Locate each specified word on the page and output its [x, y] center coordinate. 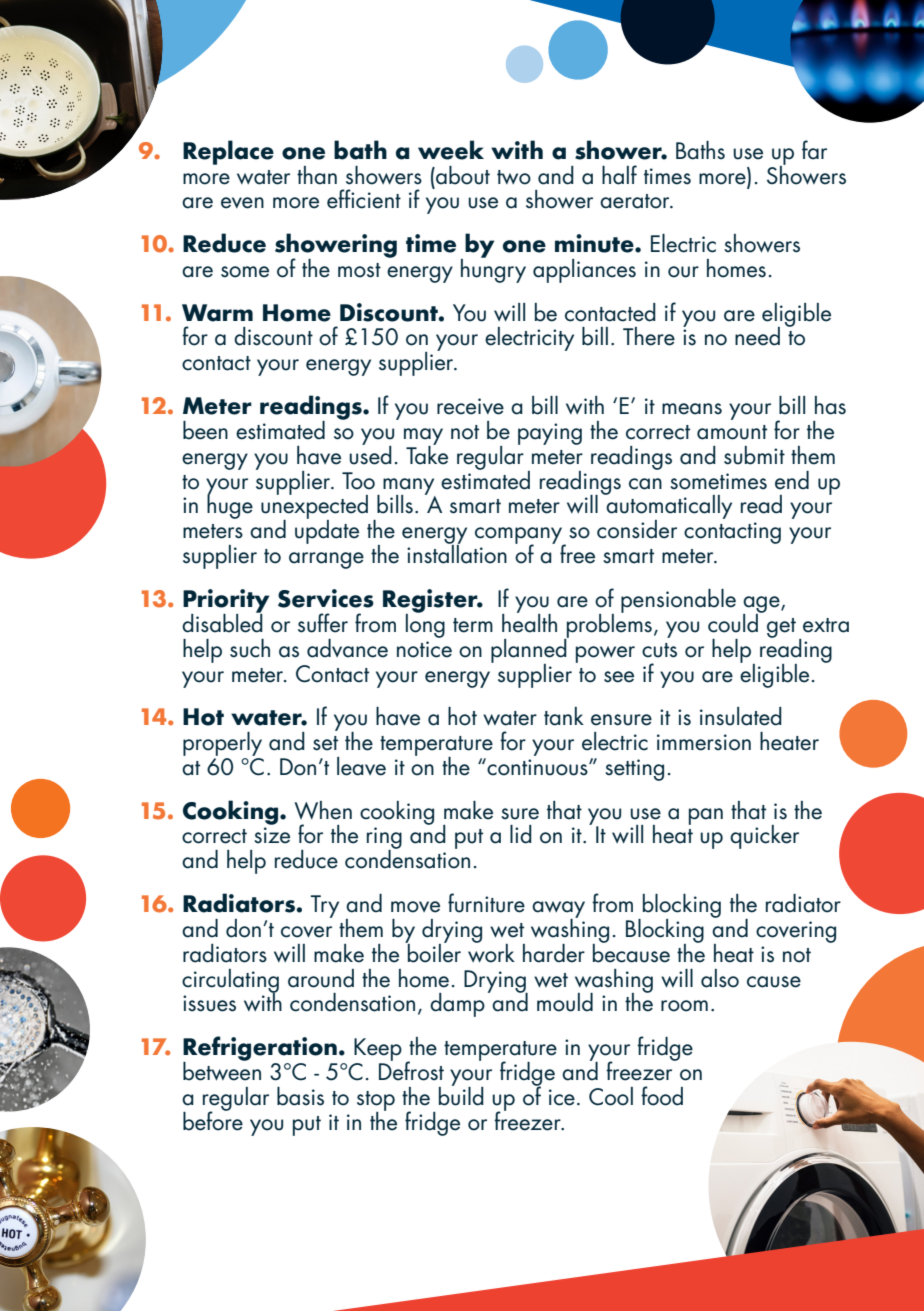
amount [732, 432]
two [514, 177]
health [529, 622]
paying [550, 434]
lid [521, 834]
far [814, 150]
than [317, 175]
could [734, 622]
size [272, 835]
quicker [764, 837]
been [205, 430]
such [250, 648]
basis [300, 1096]
